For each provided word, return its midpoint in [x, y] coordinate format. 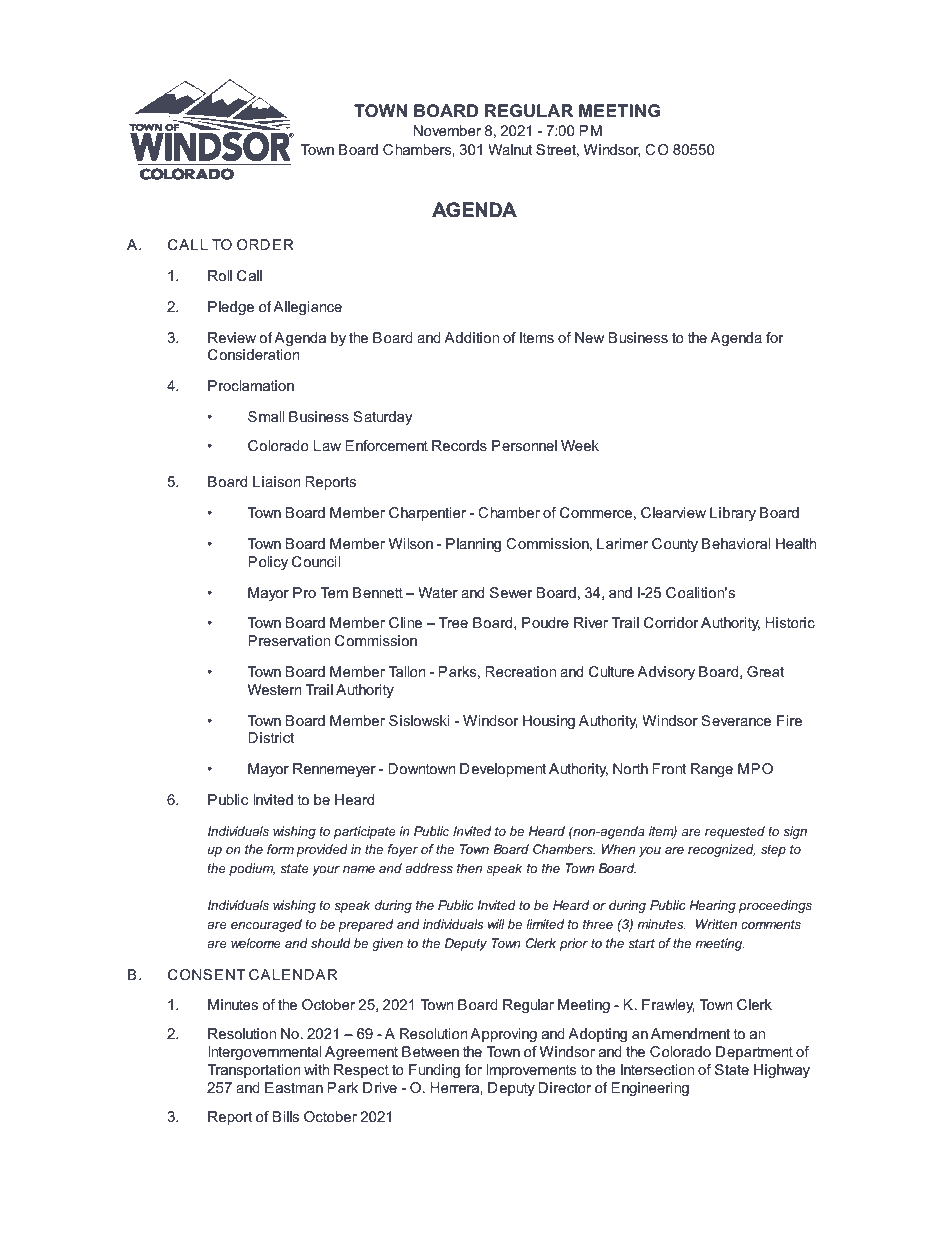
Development [503, 770]
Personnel [524, 445]
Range [712, 770]
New [589, 337]
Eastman [294, 1087]
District [271, 737]
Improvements [531, 1071]
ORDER [265, 244]
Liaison [277, 481]
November [447, 130]
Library [733, 514]
